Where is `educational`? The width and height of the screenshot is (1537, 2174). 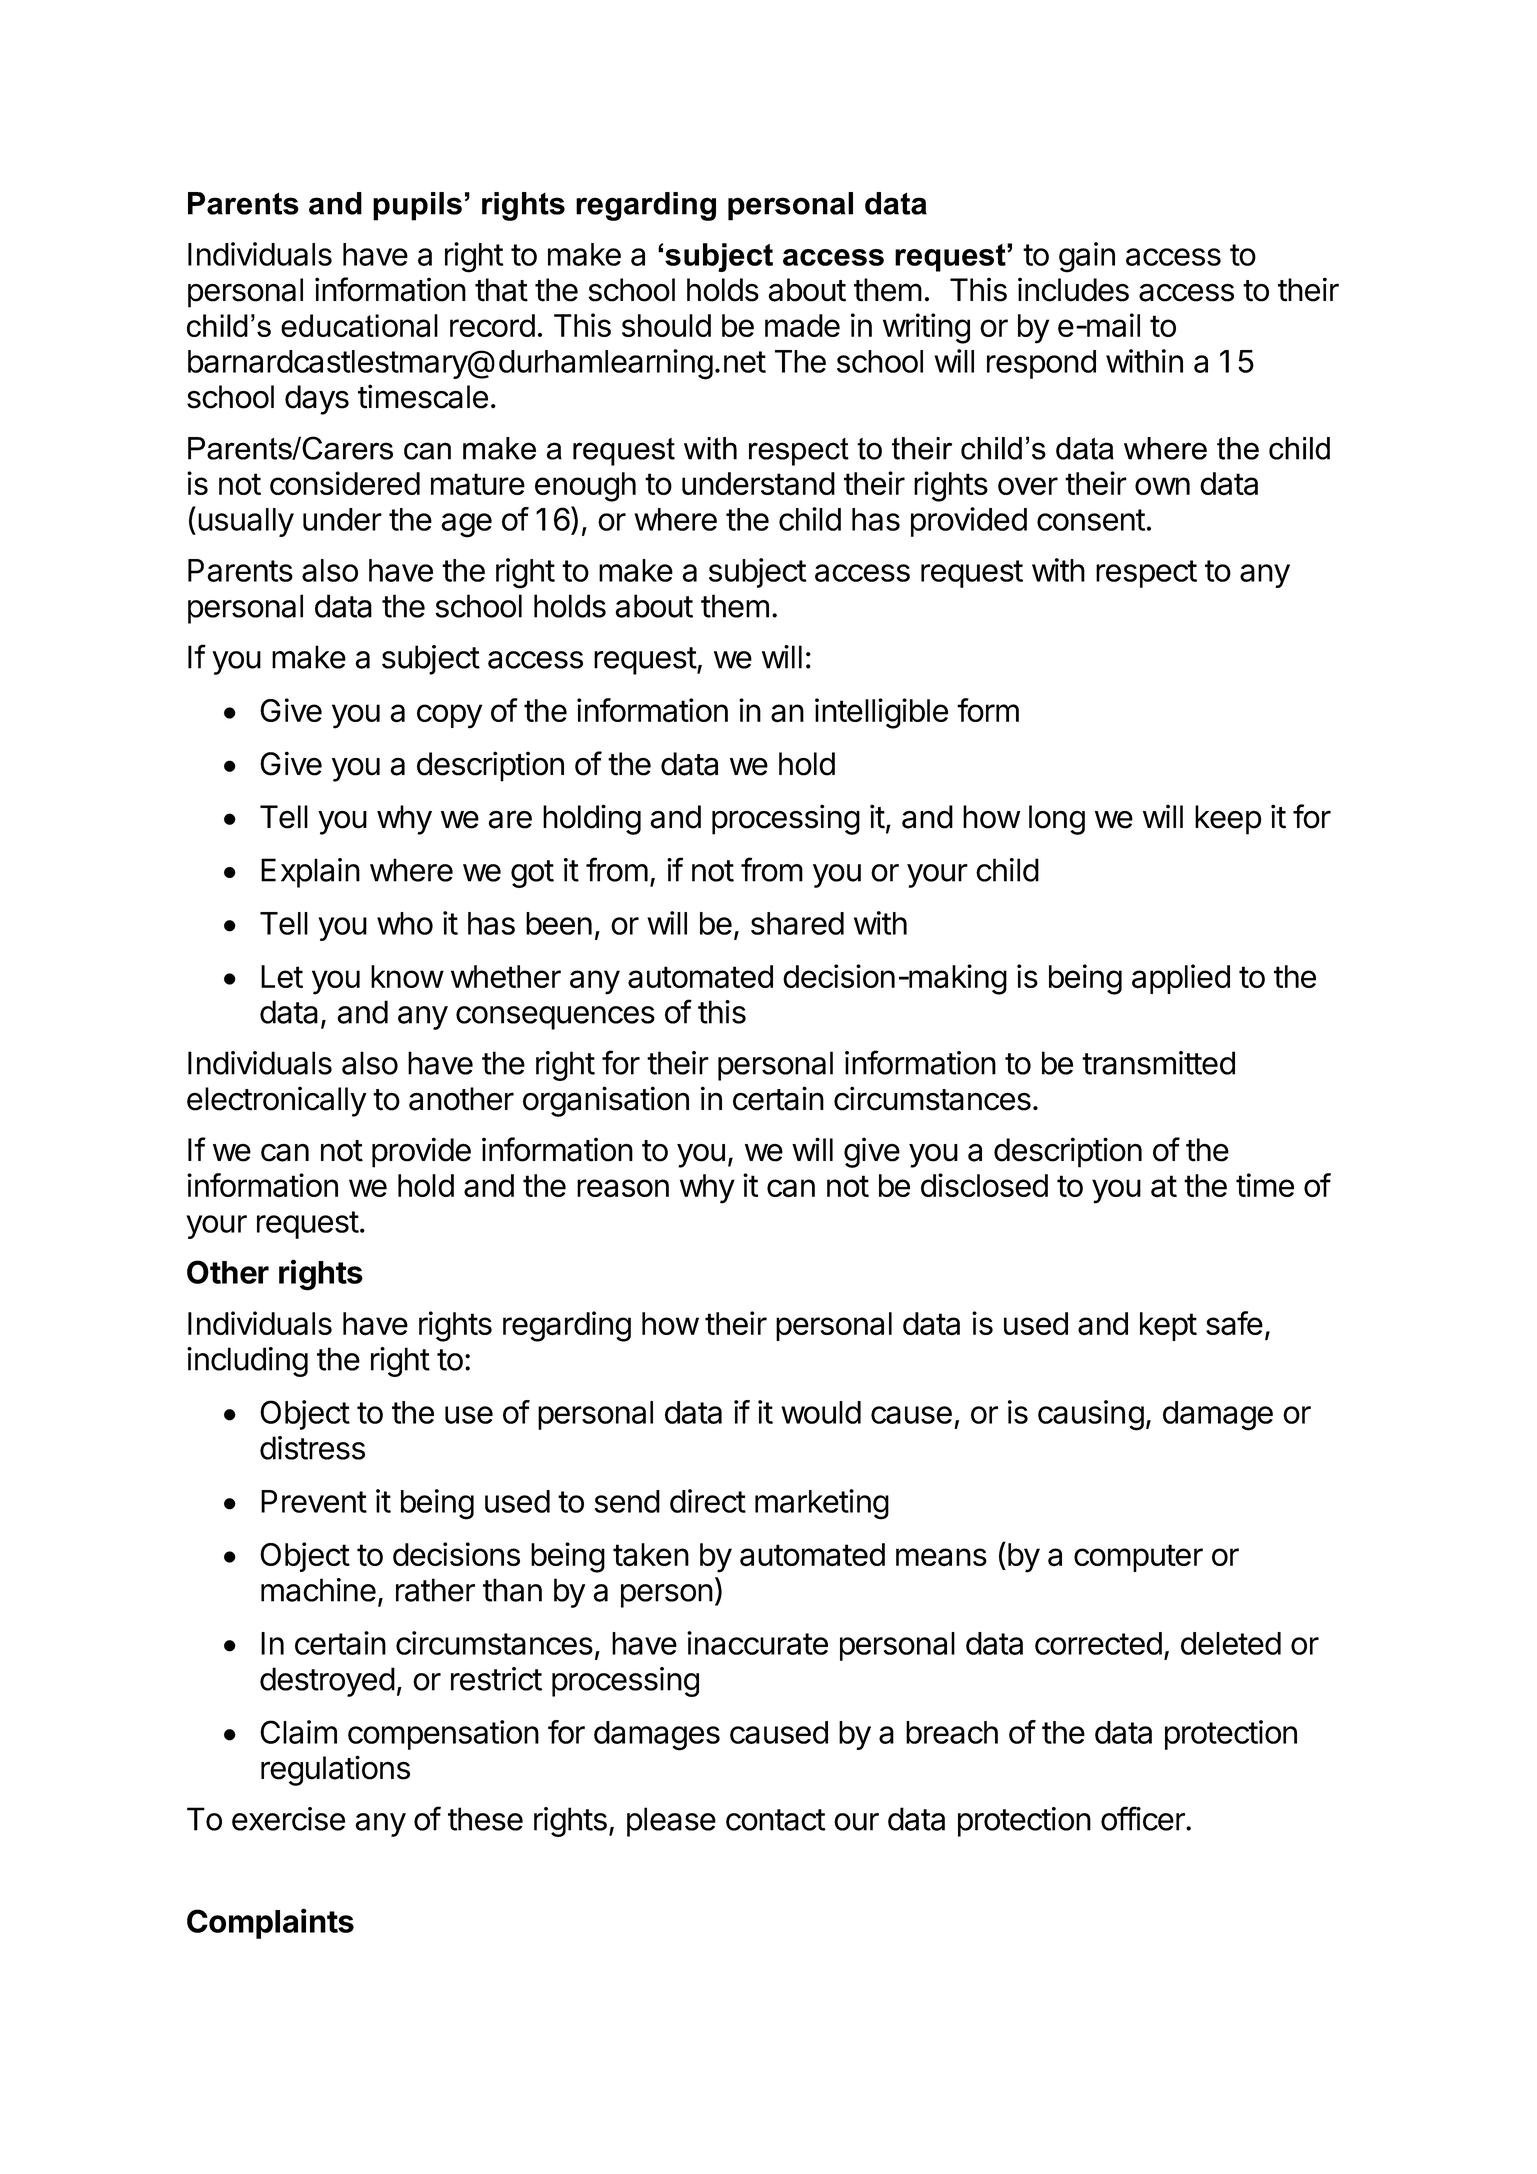
educational is located at coordinates (359, 326).
